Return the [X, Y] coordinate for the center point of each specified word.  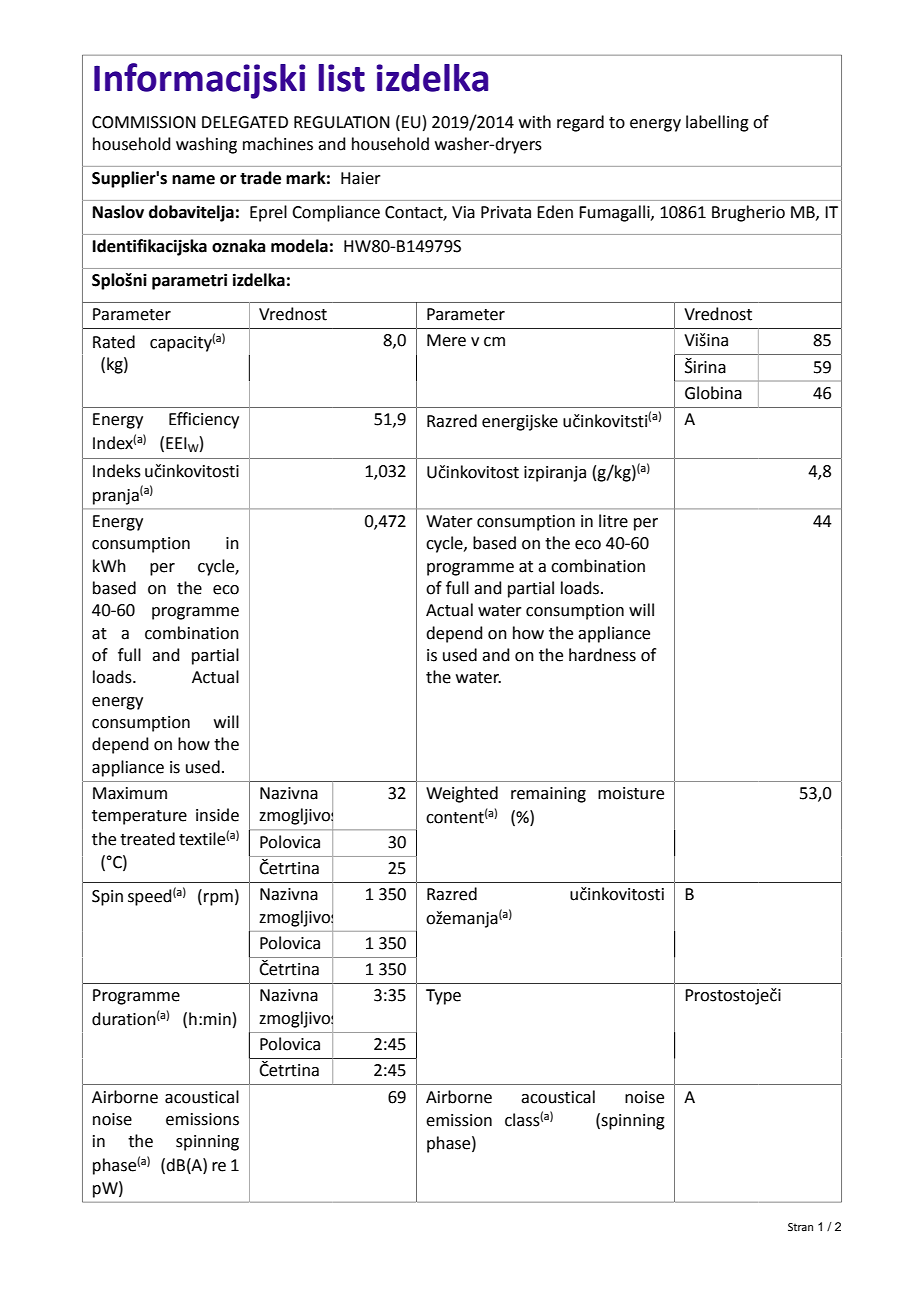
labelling [717, 123]
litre [613, 521]
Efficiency [204, 420]
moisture [631, 793]
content [455, 818]
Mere [446, 340]
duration [124, 1019]
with [535, 122]
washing [206, 145]
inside [217, 815]
